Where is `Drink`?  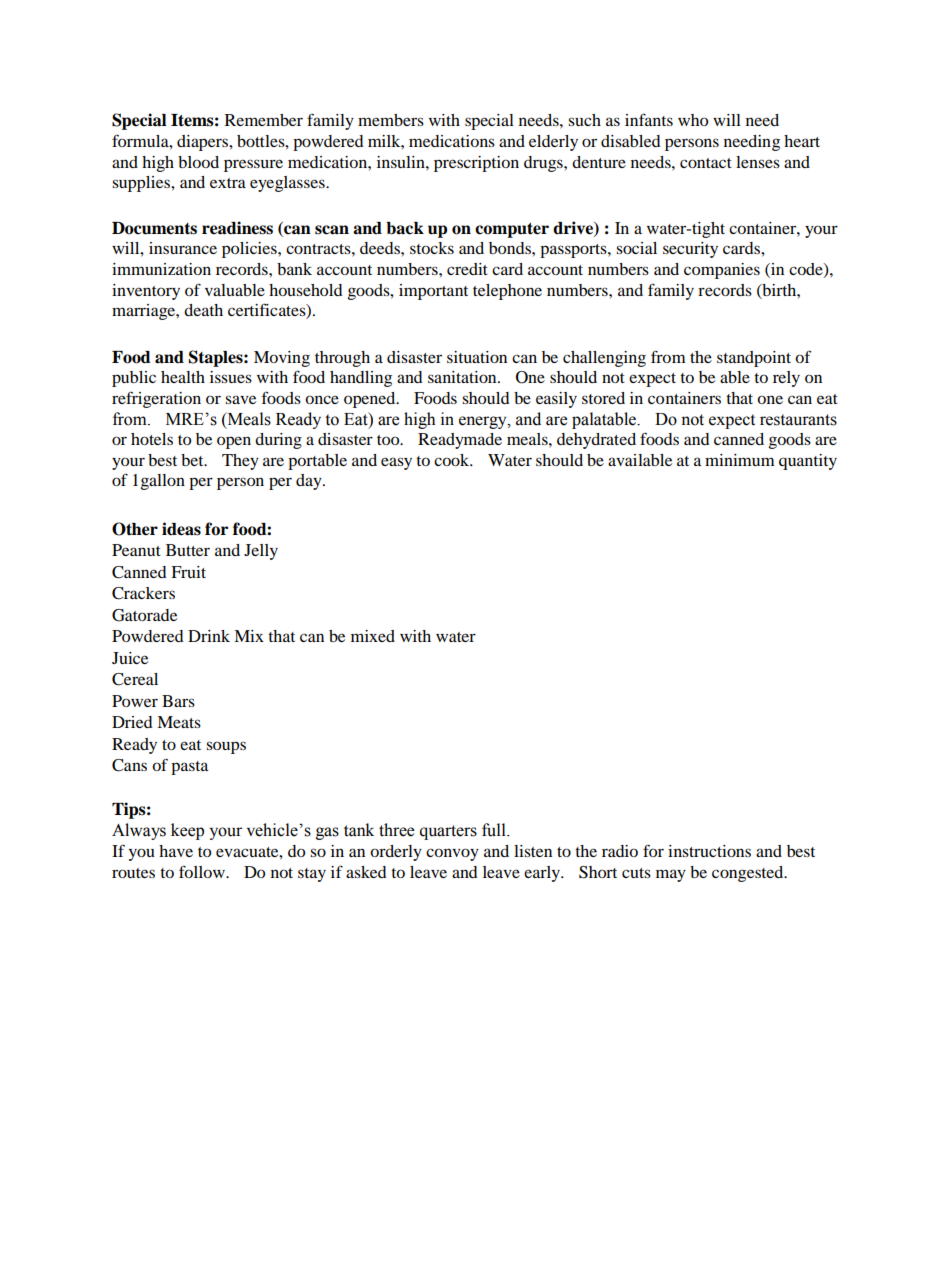 Drink is located at coordinates (209, 636).
